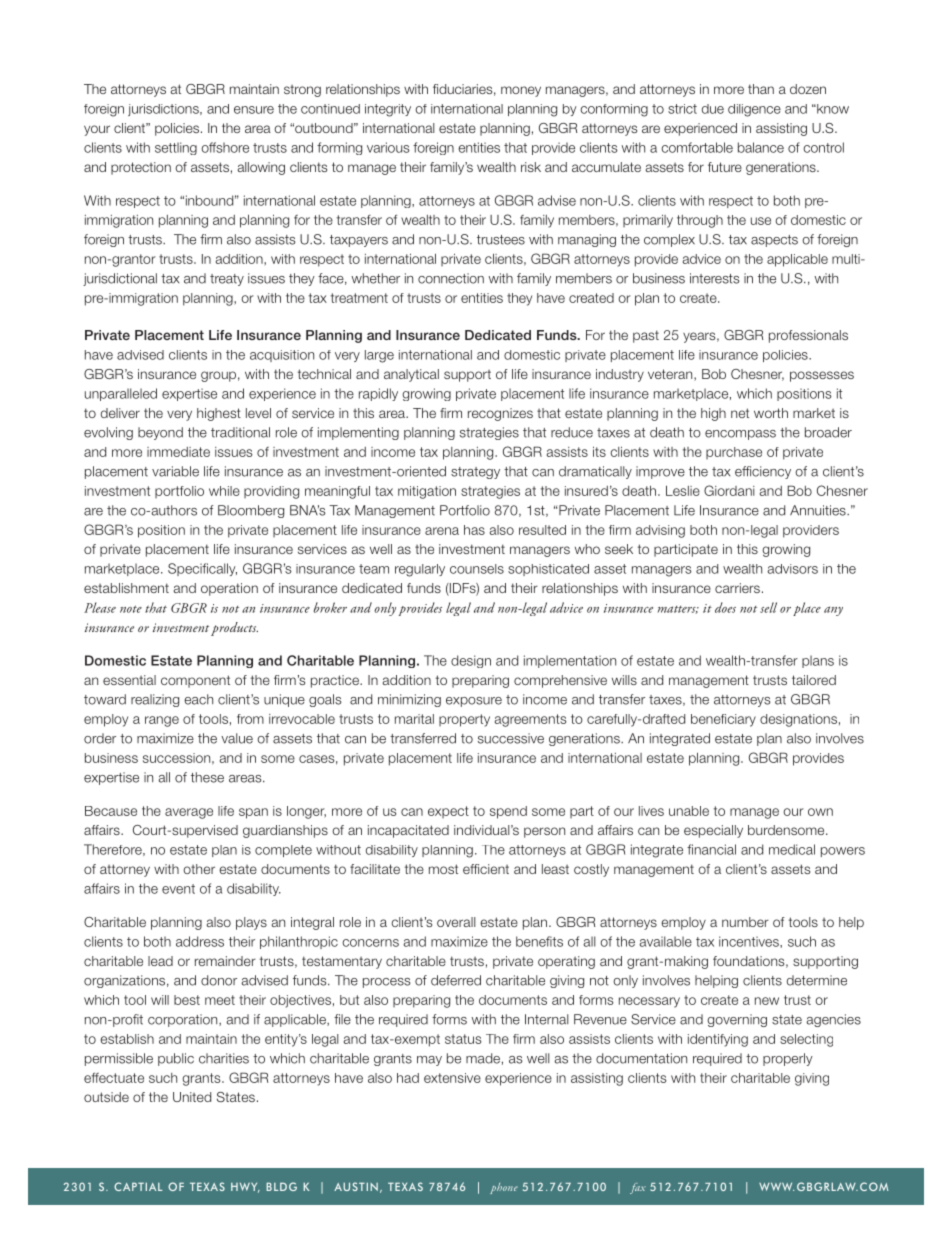  What do you see at coordinates (456, 922) in the page?
I see `overall` at bounding box center [456, 922].
